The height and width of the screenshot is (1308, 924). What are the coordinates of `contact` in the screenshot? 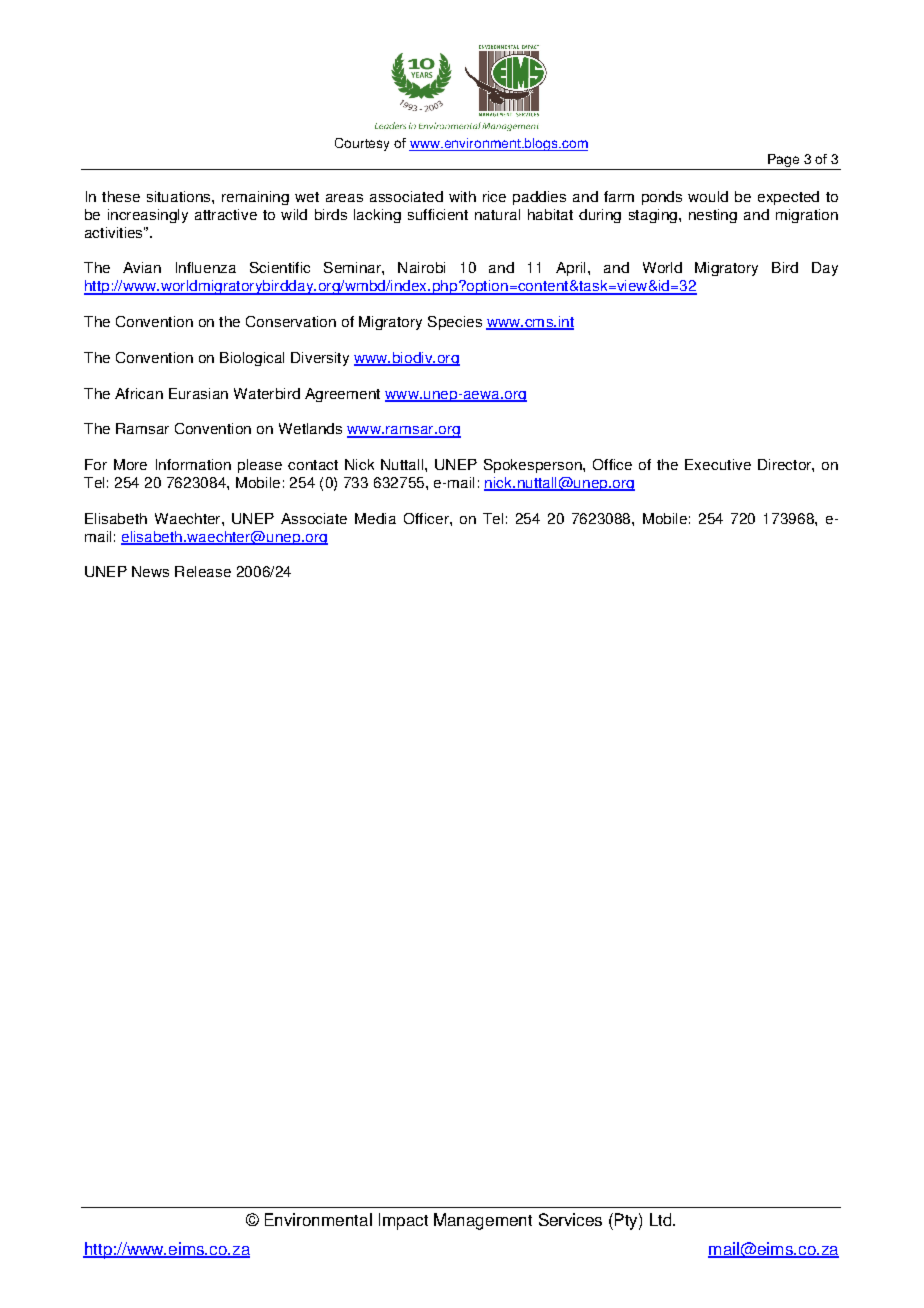 It's located at (313, 465).
